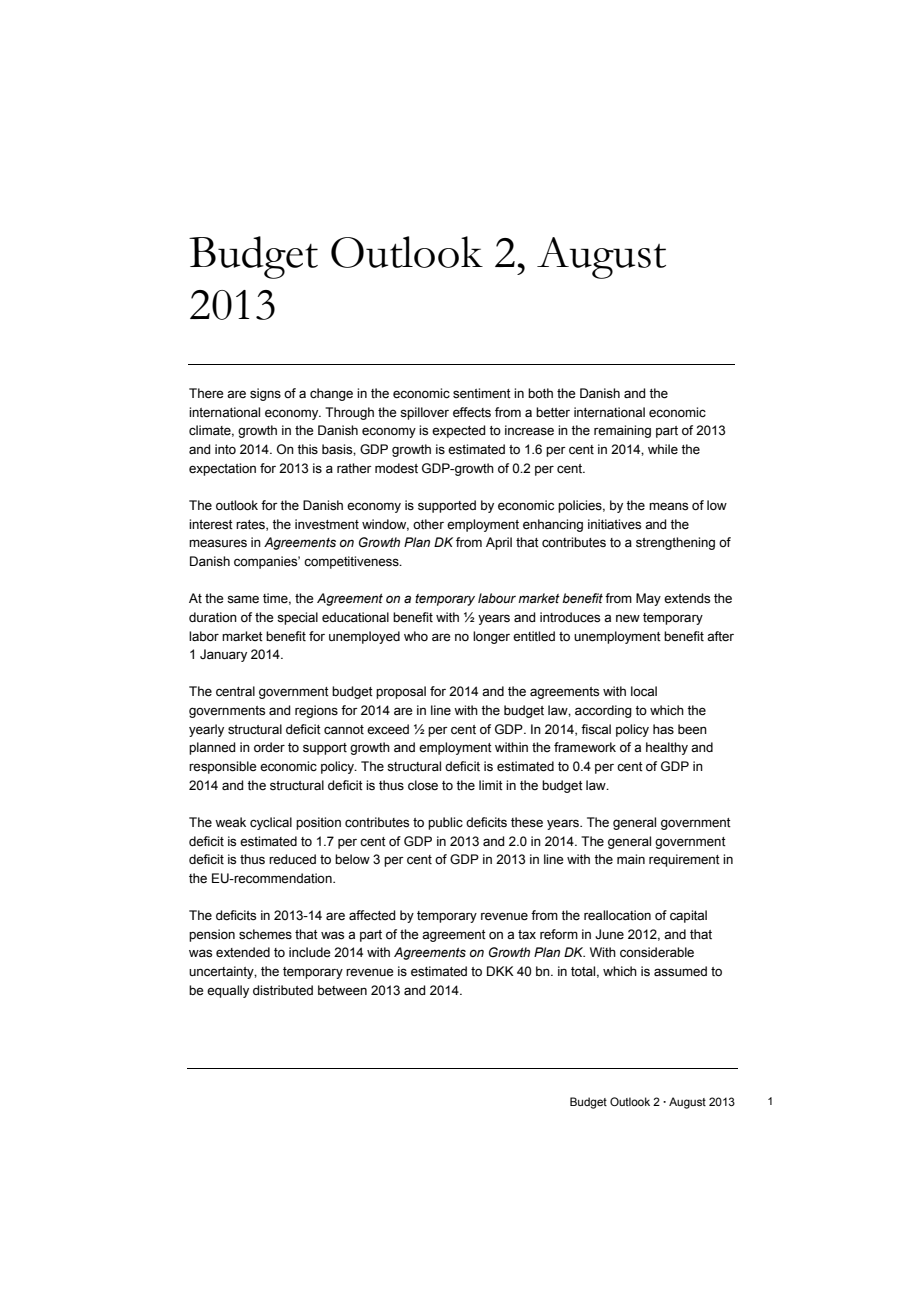  Describe the element at coordinates (644, 691) in the document. I see `local` at that location.
